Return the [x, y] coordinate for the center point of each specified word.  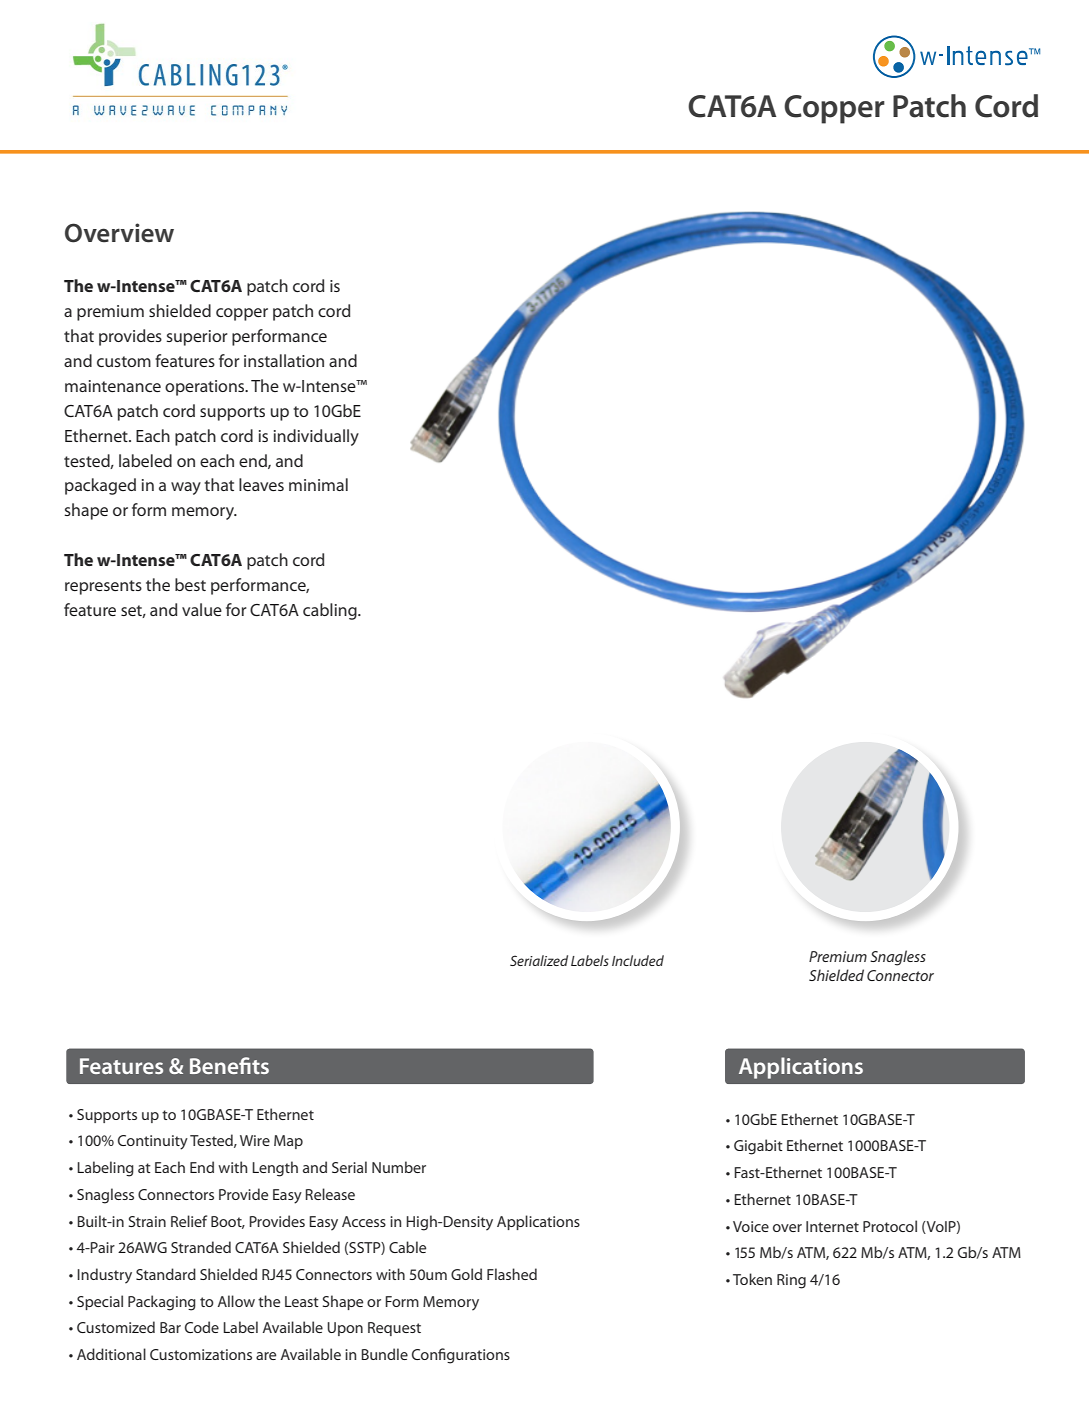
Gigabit [758, 1147]
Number [399, 1167]
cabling [331, 611]
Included [638, 960]
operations [206, 388]
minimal [318, 484]
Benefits [229, 1065]
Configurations [461, 1356]
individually [316, 437]
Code [202, 1327]
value [202, 609]
